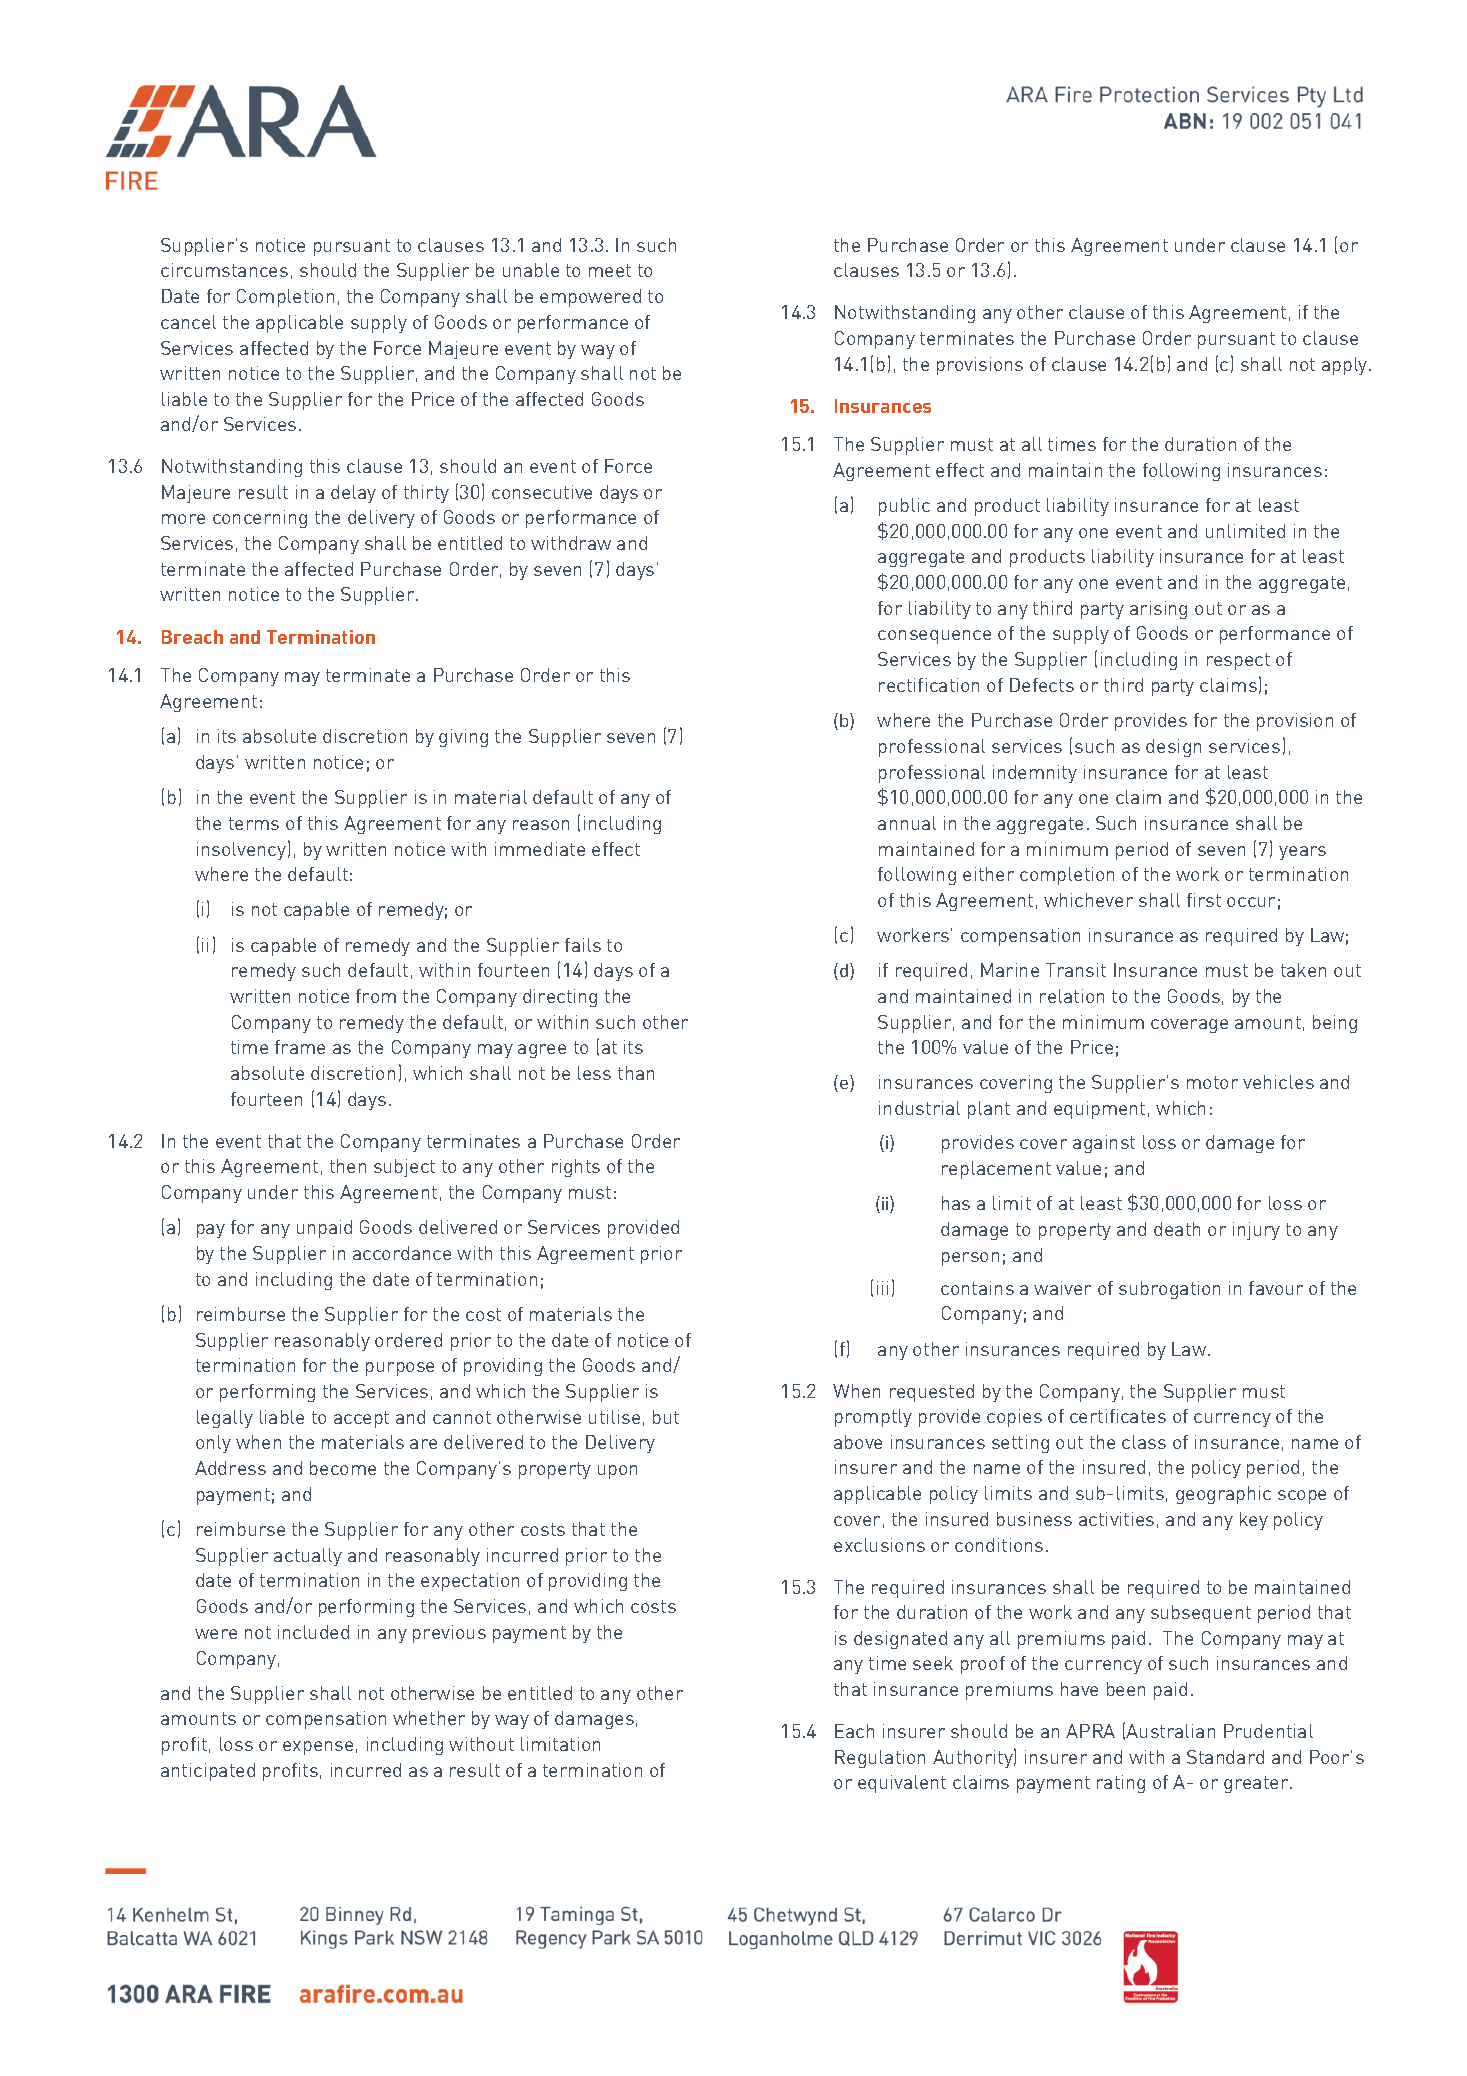  What do you see at coordinates (254, 823) in the document?
I see `terms` at bounding box center [254, 823].
